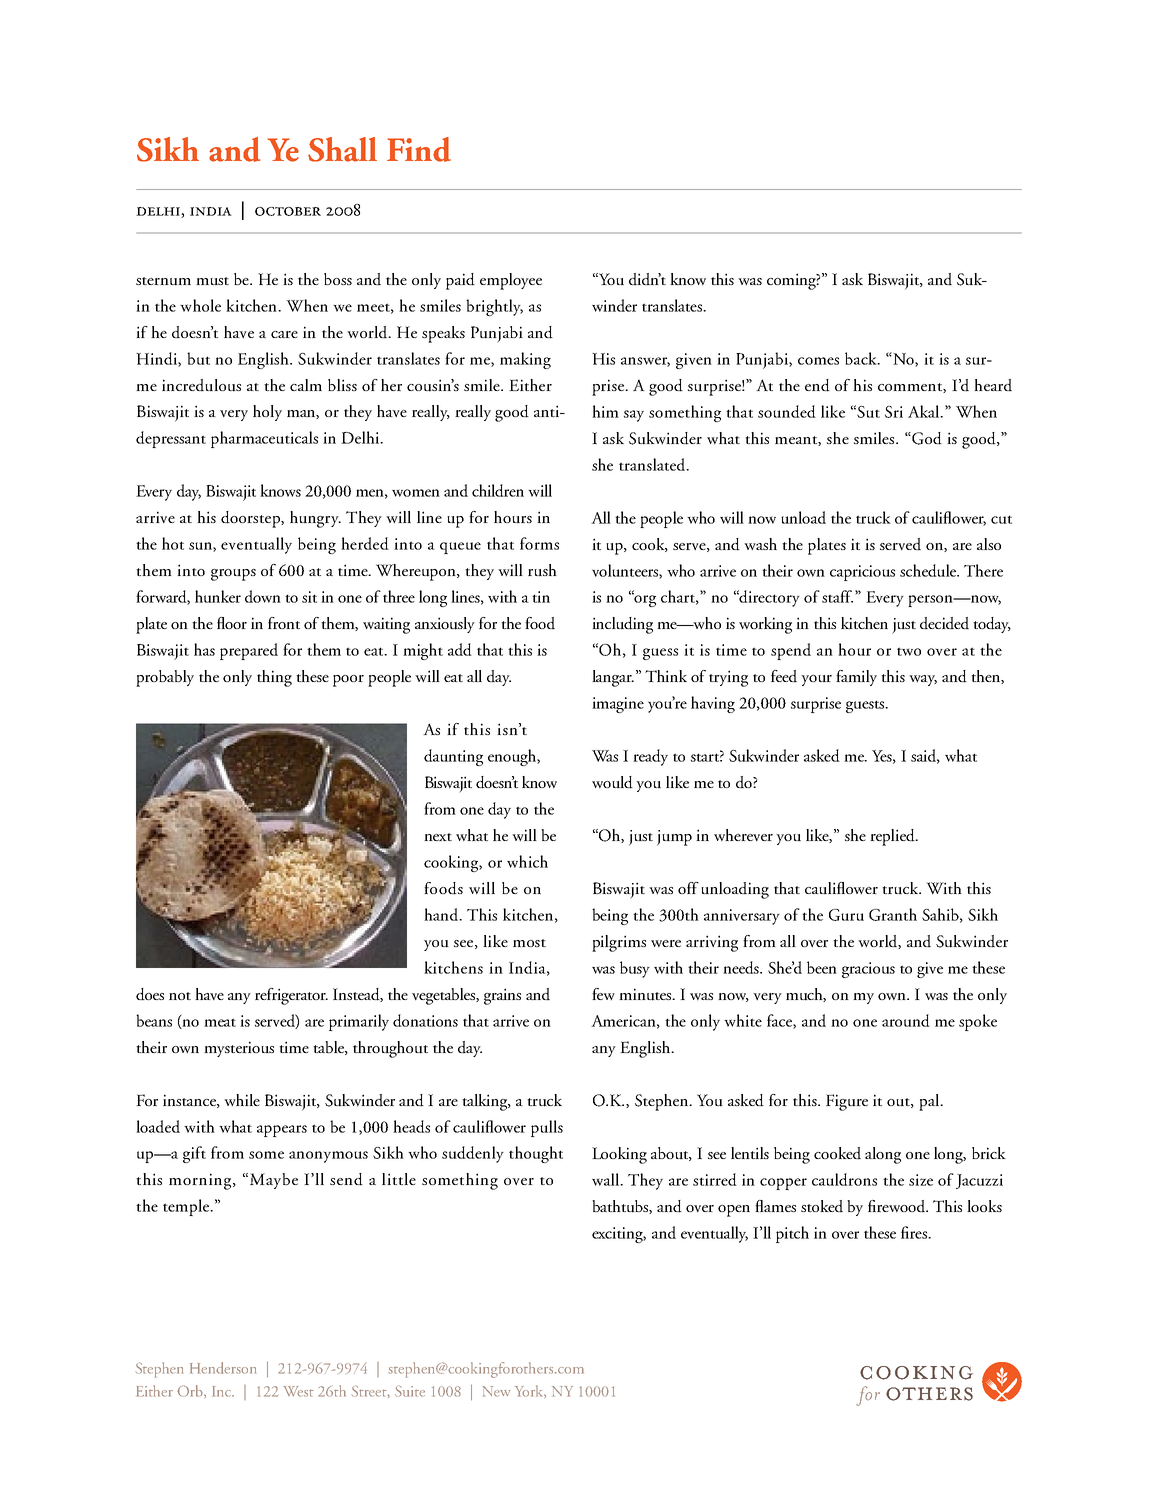 This image has height=1498, width=1158. I want to click on october, so click(288, 211).
